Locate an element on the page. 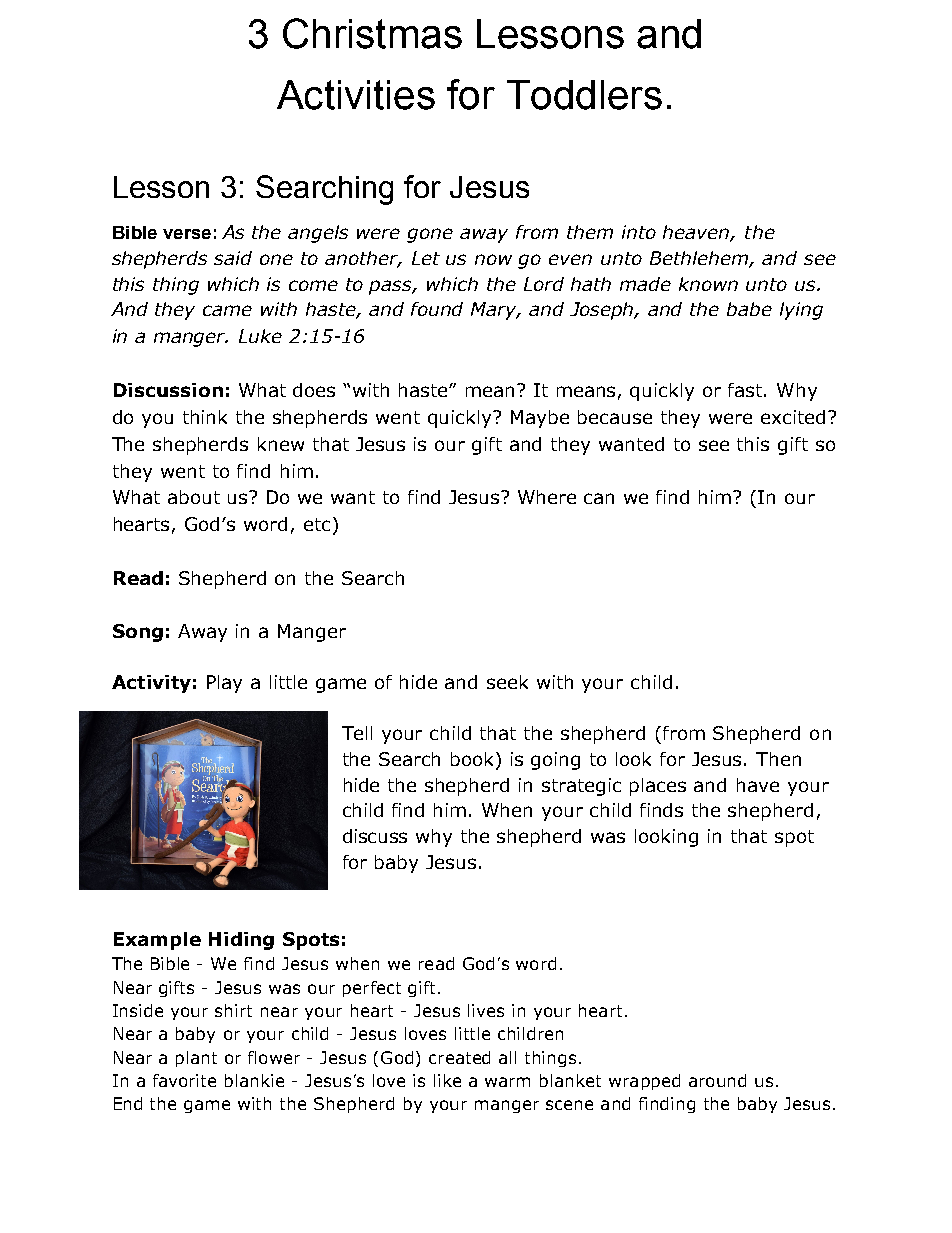  book is located at coordinates (474, 760).
